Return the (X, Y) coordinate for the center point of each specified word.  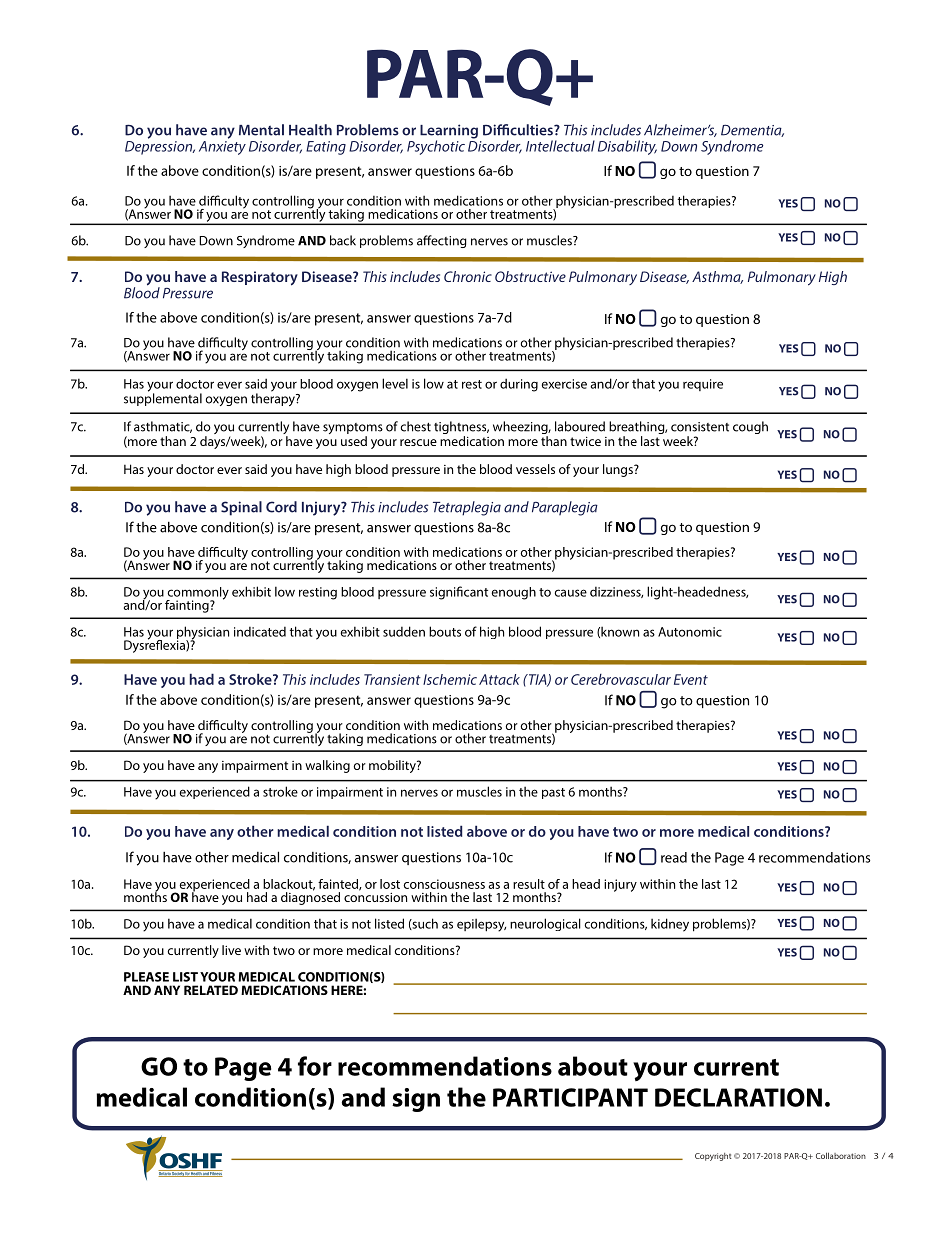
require (703, 385)
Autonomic (690, 632)
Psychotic (436, 147)
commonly (197, 594)
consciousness (444, 884)
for (315, 1066)
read (674, 857)
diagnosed (310, 897)
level (395, 383)
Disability (627, 147)
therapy (274, 398)
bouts (445, 631)
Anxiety (222, 148)
